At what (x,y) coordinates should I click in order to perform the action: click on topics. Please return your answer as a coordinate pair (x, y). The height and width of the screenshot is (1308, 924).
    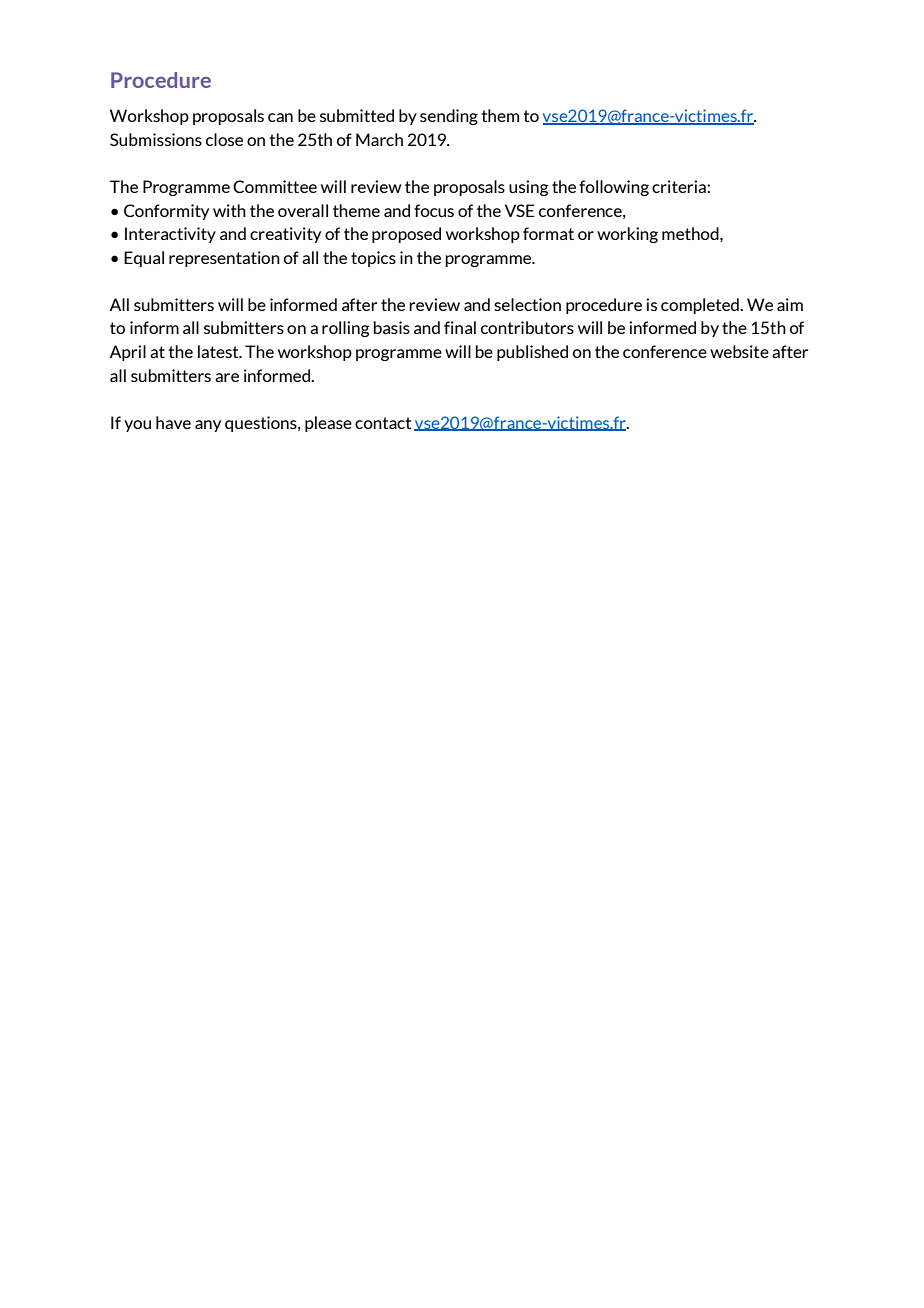
    Looking at the image, I should click on (373, 259).
